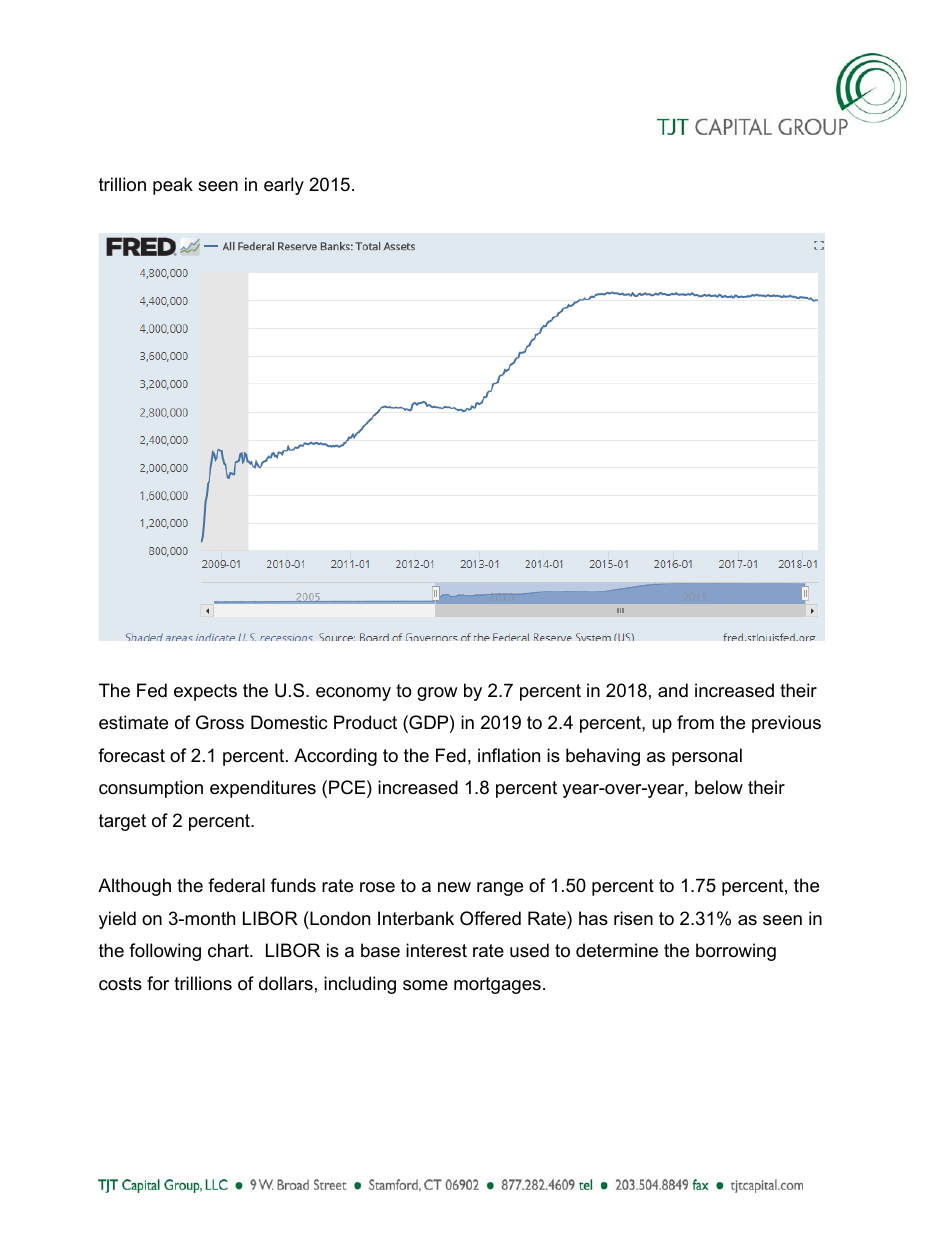 The height and width of the document is (1233, 952). What do you see at coordinates (205, 692) in the document?
I see `expects` at bounding box center [205, 692].
